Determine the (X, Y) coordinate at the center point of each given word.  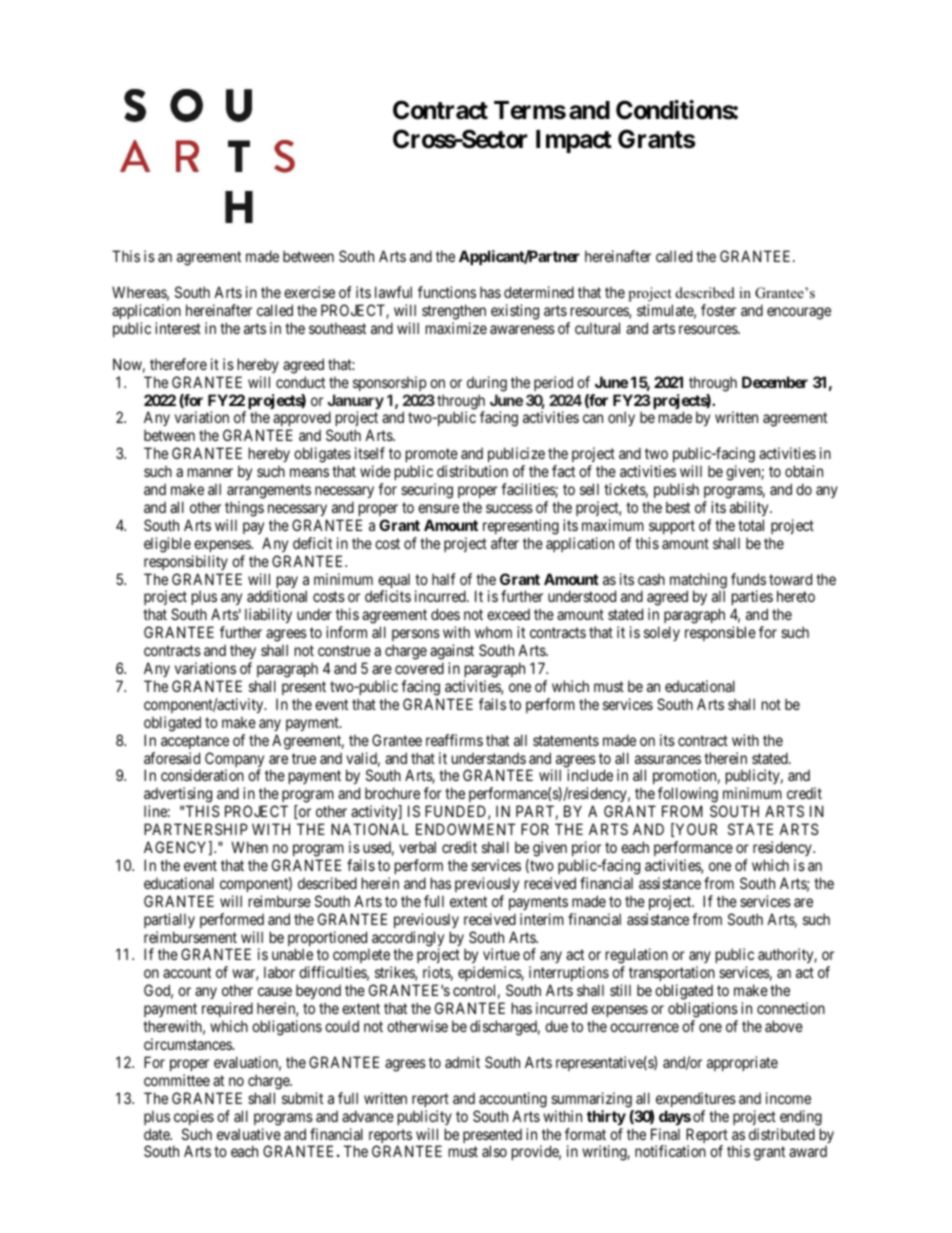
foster (718, 310)
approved (301, 420)
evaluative (249, 1134)
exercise (309, 292)
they (243, 651)
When (249, 847)
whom (493, 632)
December (775, 382)
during (487, 384)
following (688, 796)
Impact (574, 141)
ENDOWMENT (466, 829)
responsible (720, 633)
